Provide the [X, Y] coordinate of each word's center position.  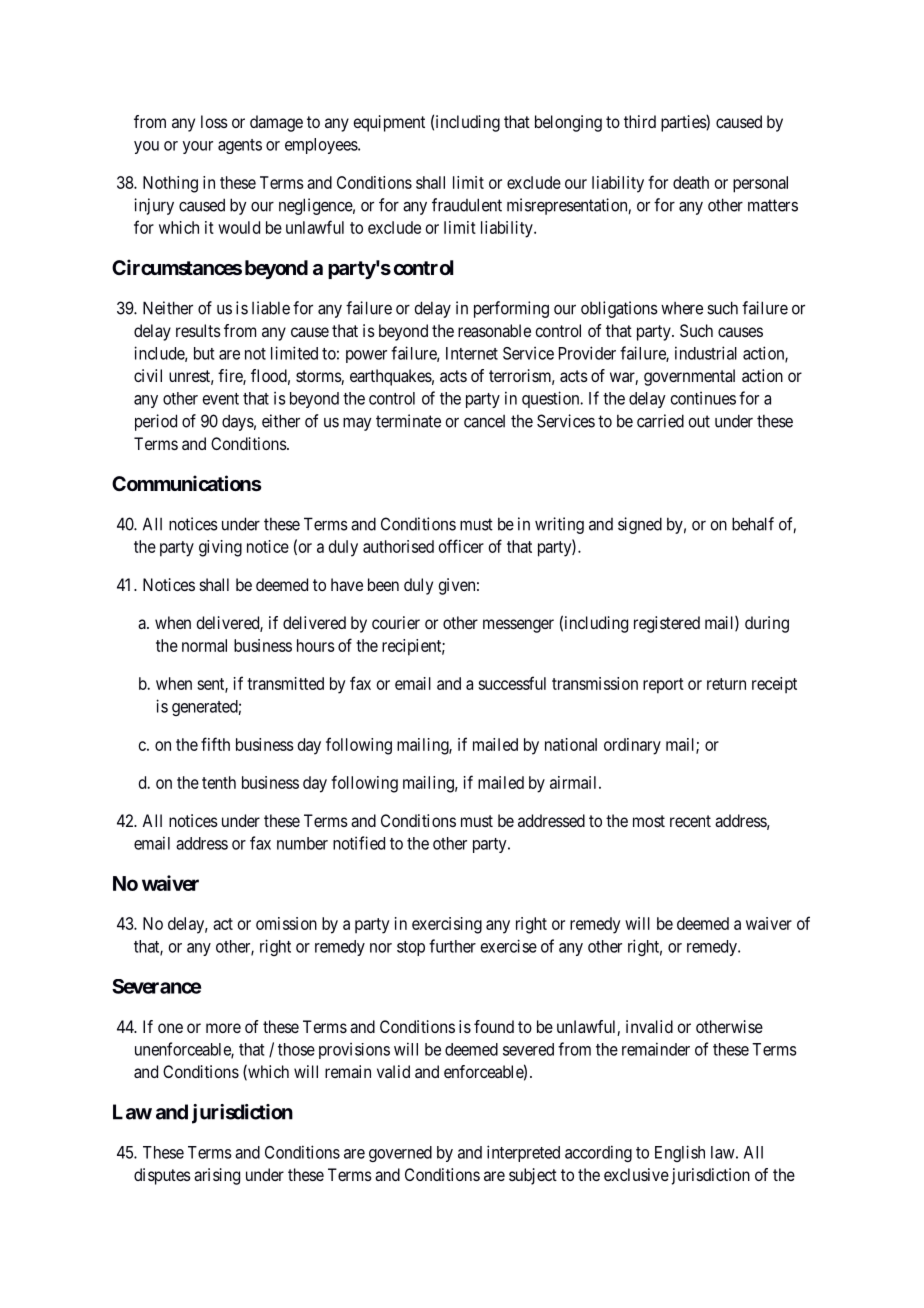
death [691, 182]
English [680, 1153]
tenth [219, 782]
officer [461, 546]
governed [400, 1154]
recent [690, 821]
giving [220, 548]
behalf [753, 524]
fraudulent [467, 205]
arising [217, 1176]
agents [240, 146]
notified [359, 843]
